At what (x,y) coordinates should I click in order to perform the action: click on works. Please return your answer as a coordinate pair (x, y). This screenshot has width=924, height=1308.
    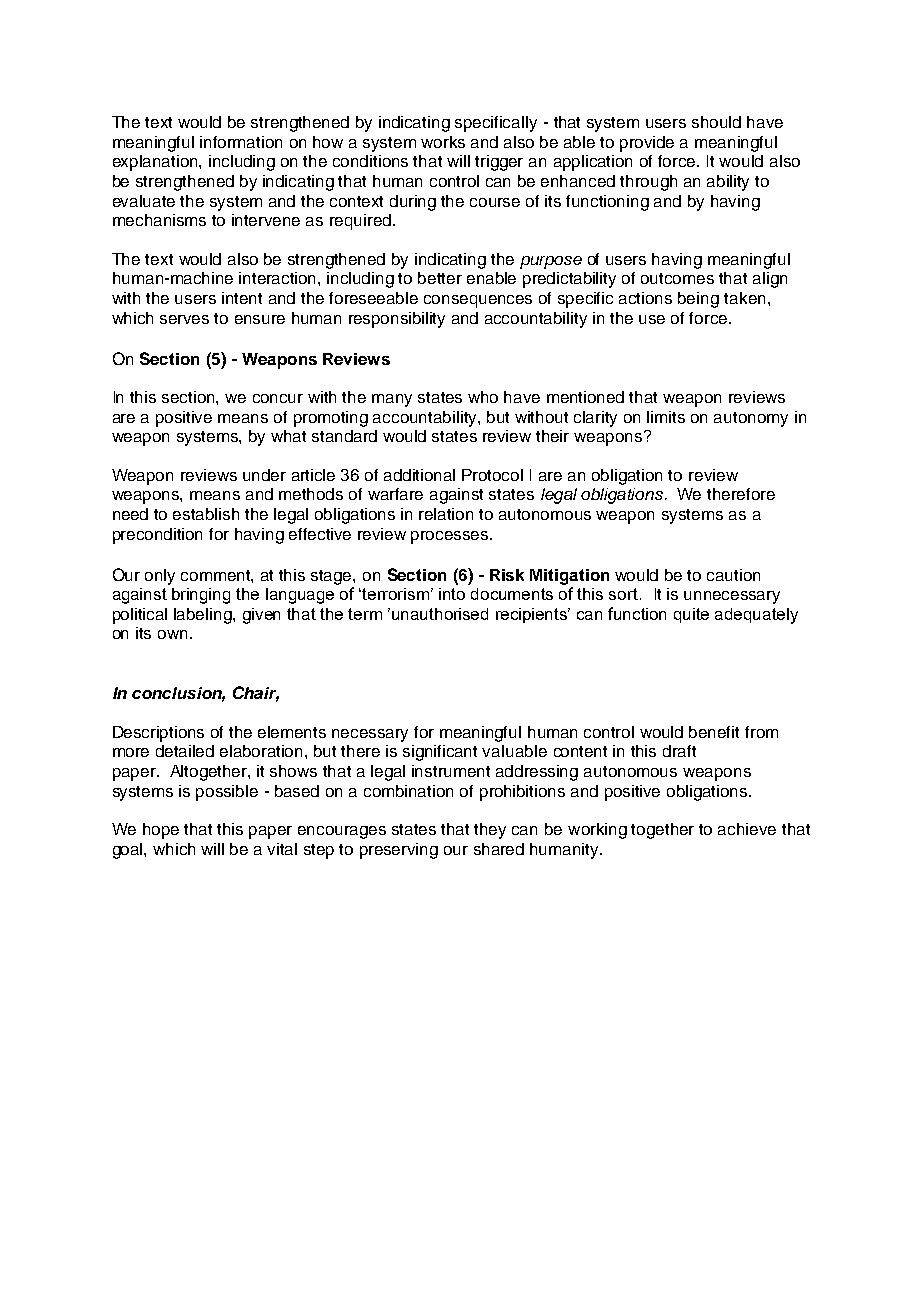
    Looking at the image, I should click on (443, 142).
